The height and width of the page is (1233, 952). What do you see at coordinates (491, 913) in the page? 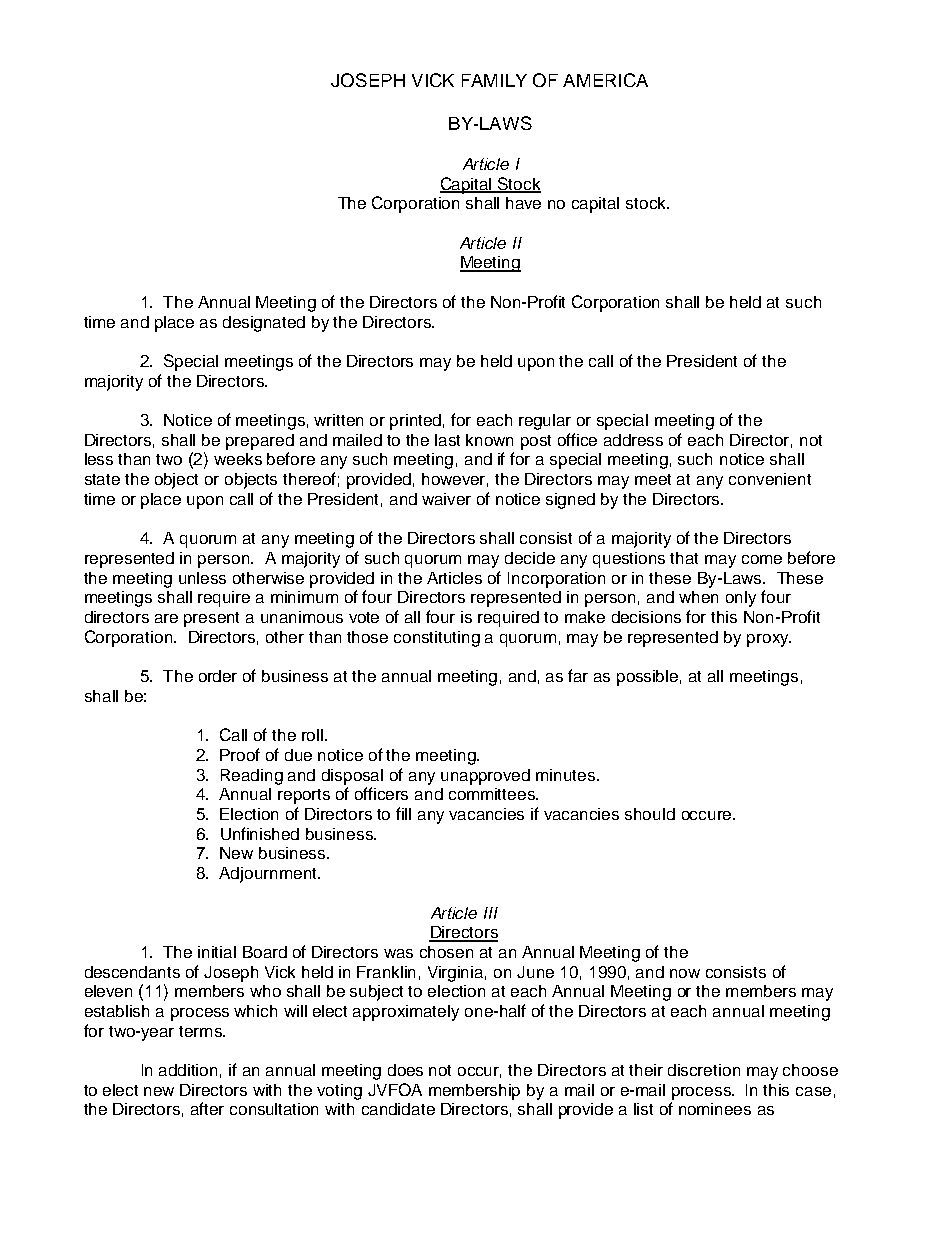
I see `III` at bounding box center [491, 913].
